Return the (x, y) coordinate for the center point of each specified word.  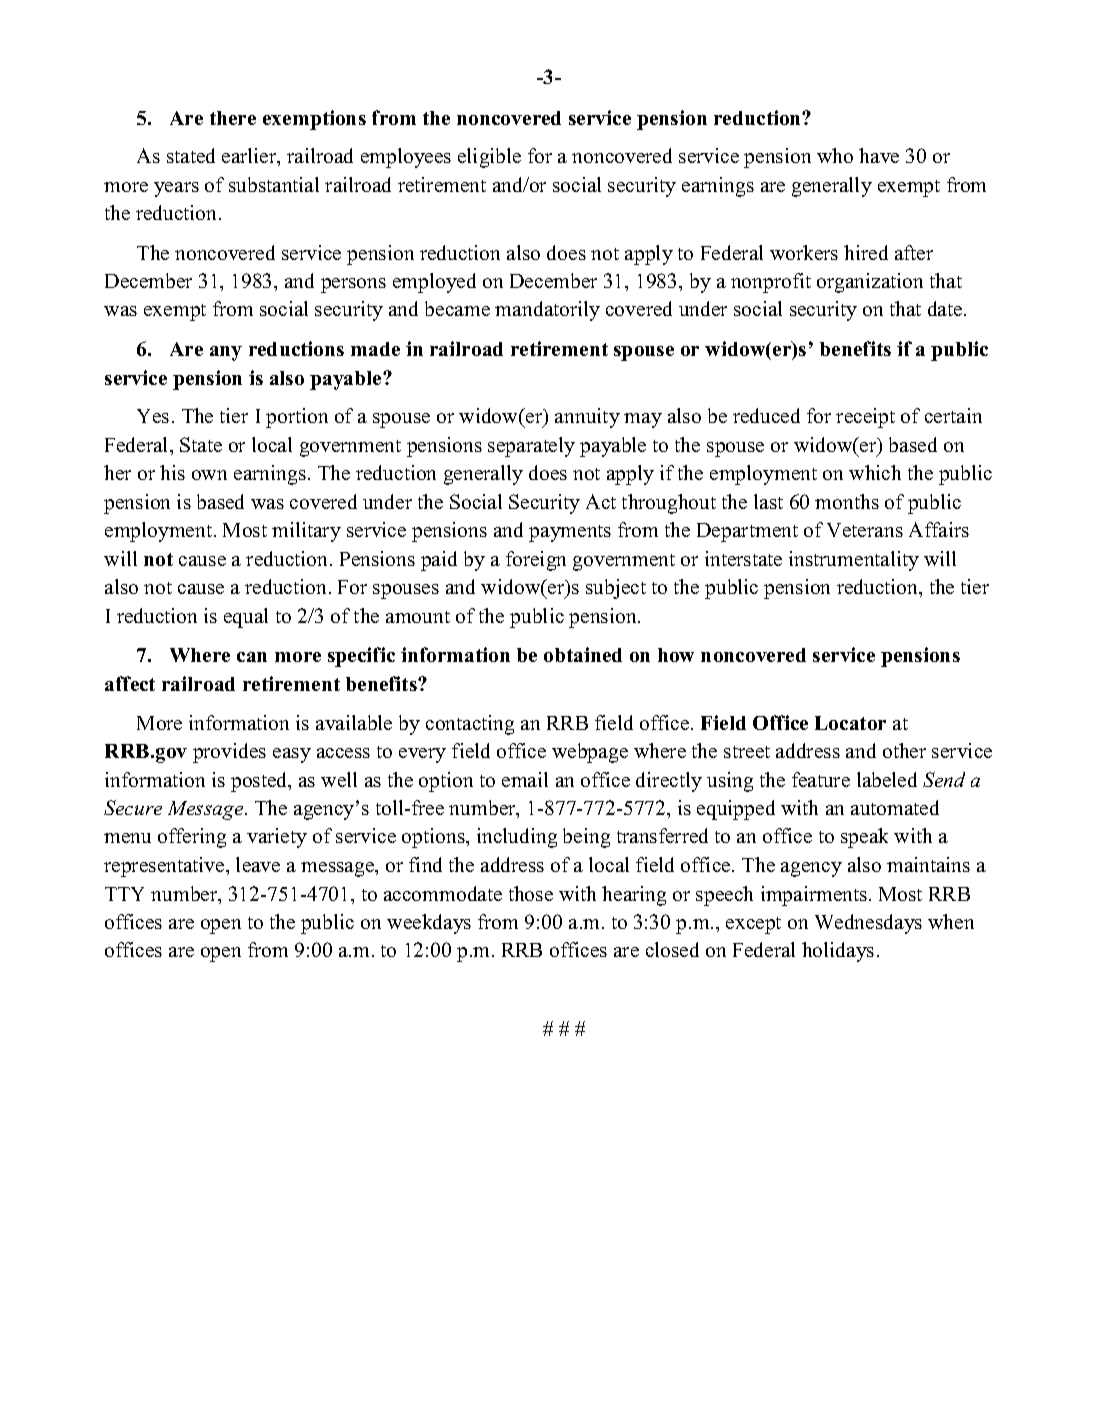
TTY (124, 894)
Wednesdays (868, 924)
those (531, 893)
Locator (850, 723)
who (835, 155)
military (306, 532)
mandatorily (547, 311)
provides (229, 753)
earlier (250, 157)
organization (870, 283)
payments (570, 533)
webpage (590, 753)
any (226, 353)
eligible (489, 158)
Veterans (865, 530)
